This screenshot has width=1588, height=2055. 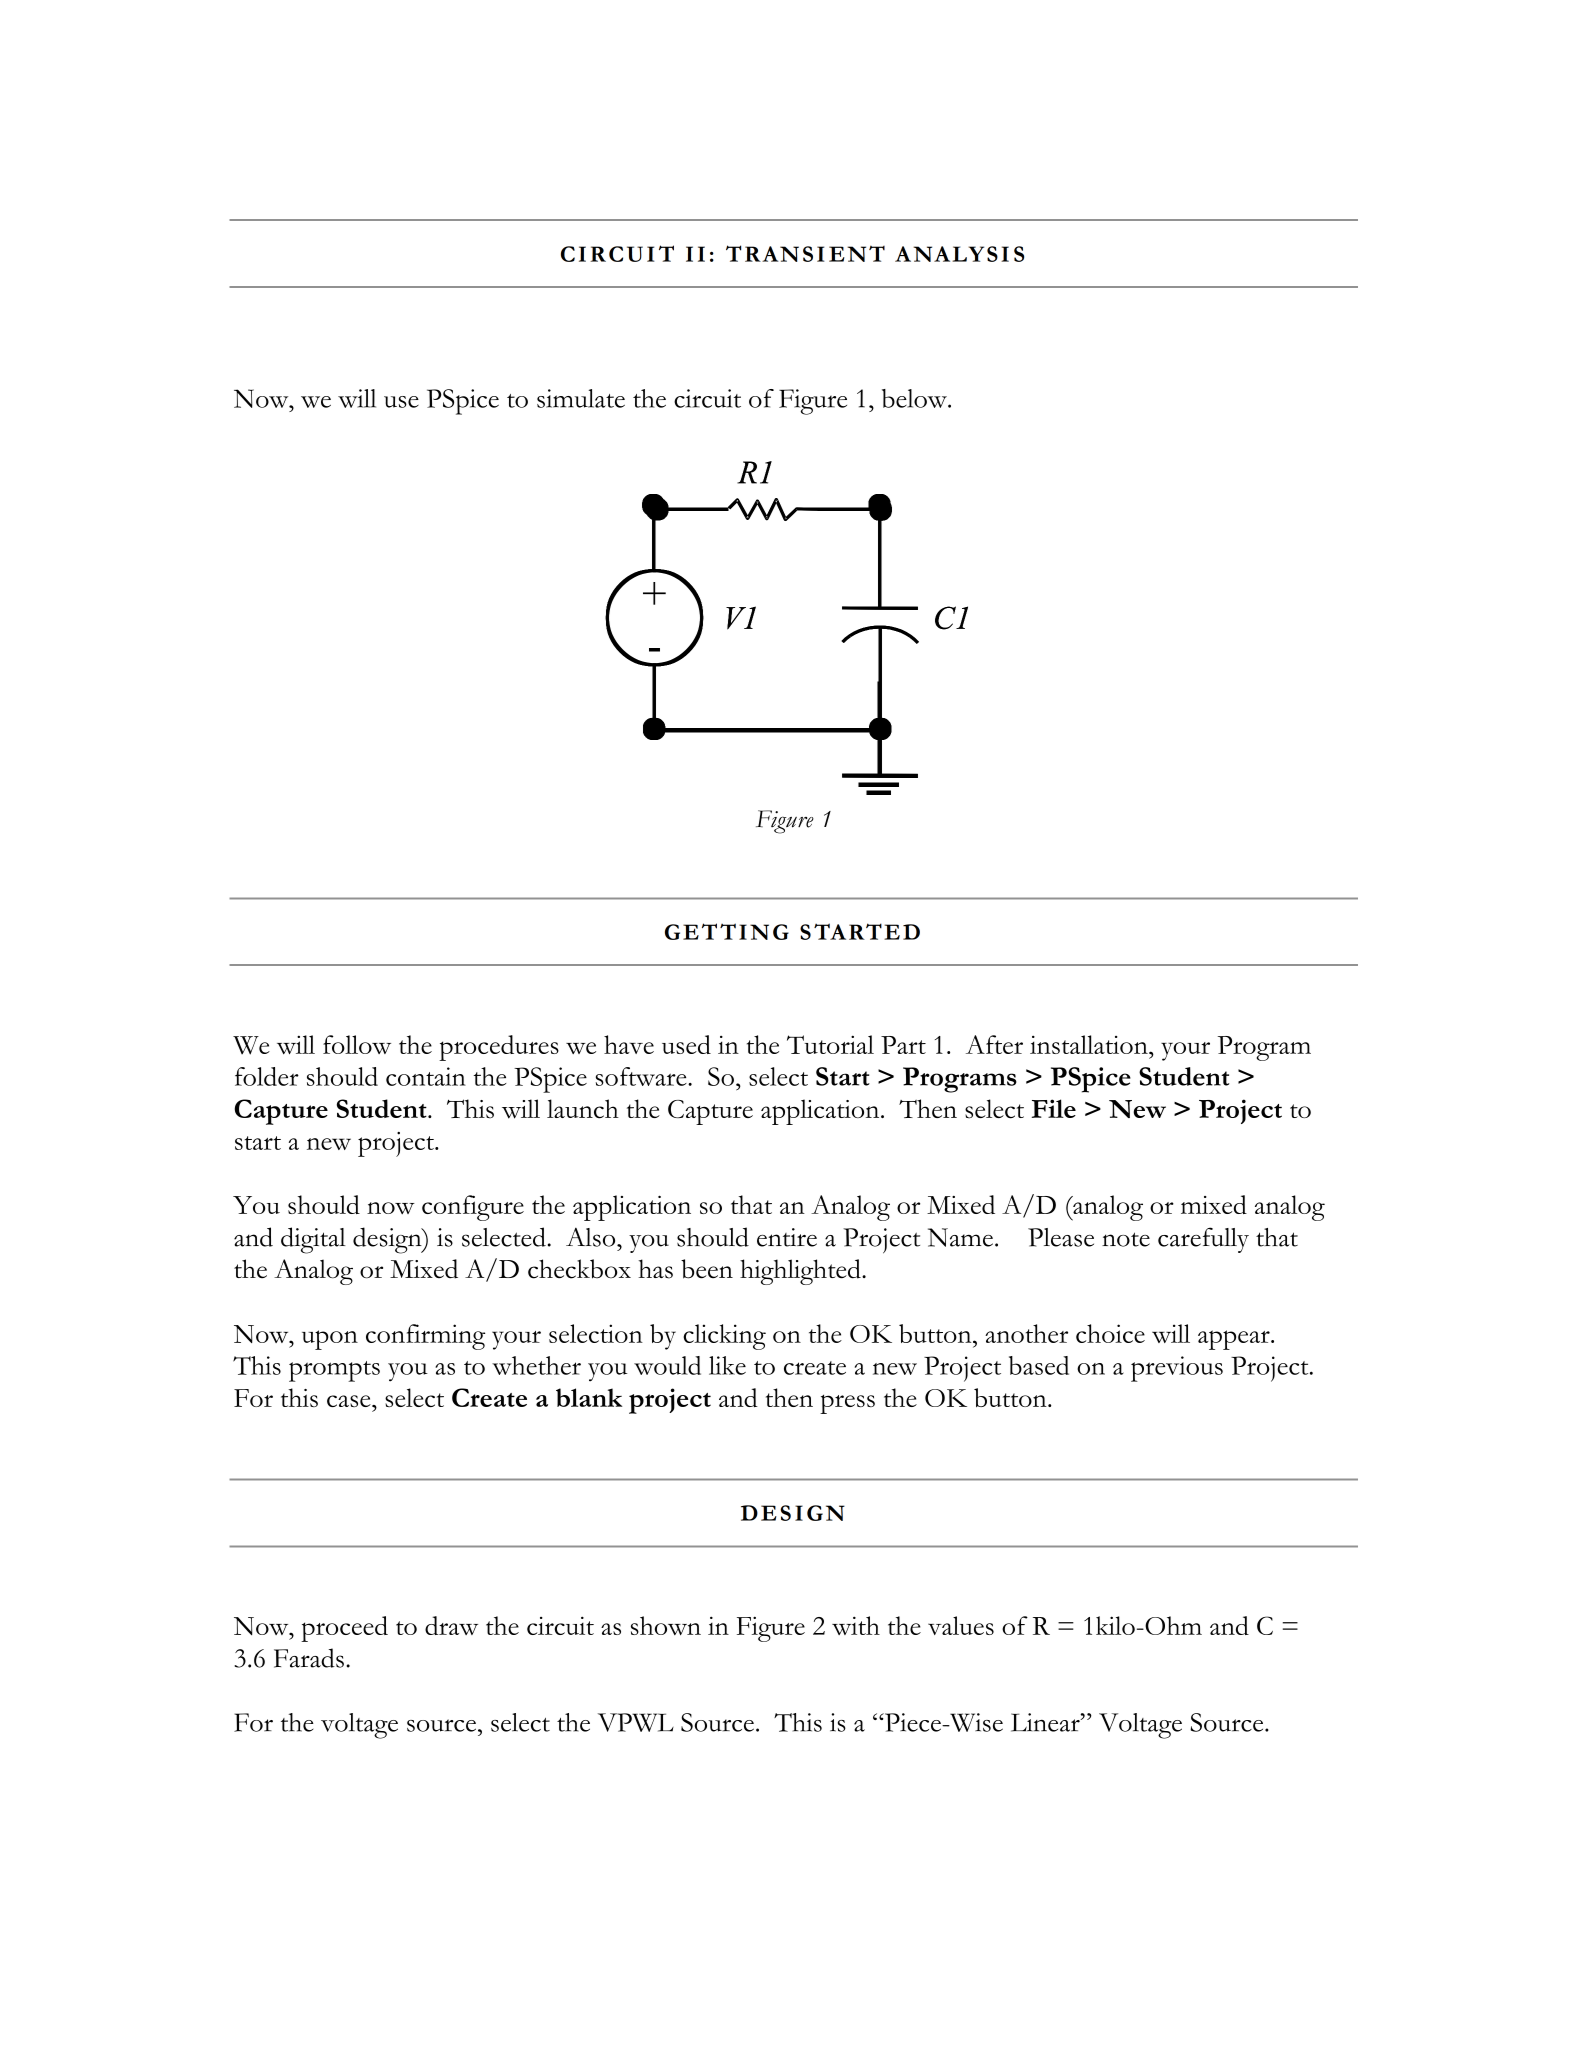 What do you see at coordinates (1090, 1044) in the screenshot?
I see `installation` at bounding box center [1090, 1044].
